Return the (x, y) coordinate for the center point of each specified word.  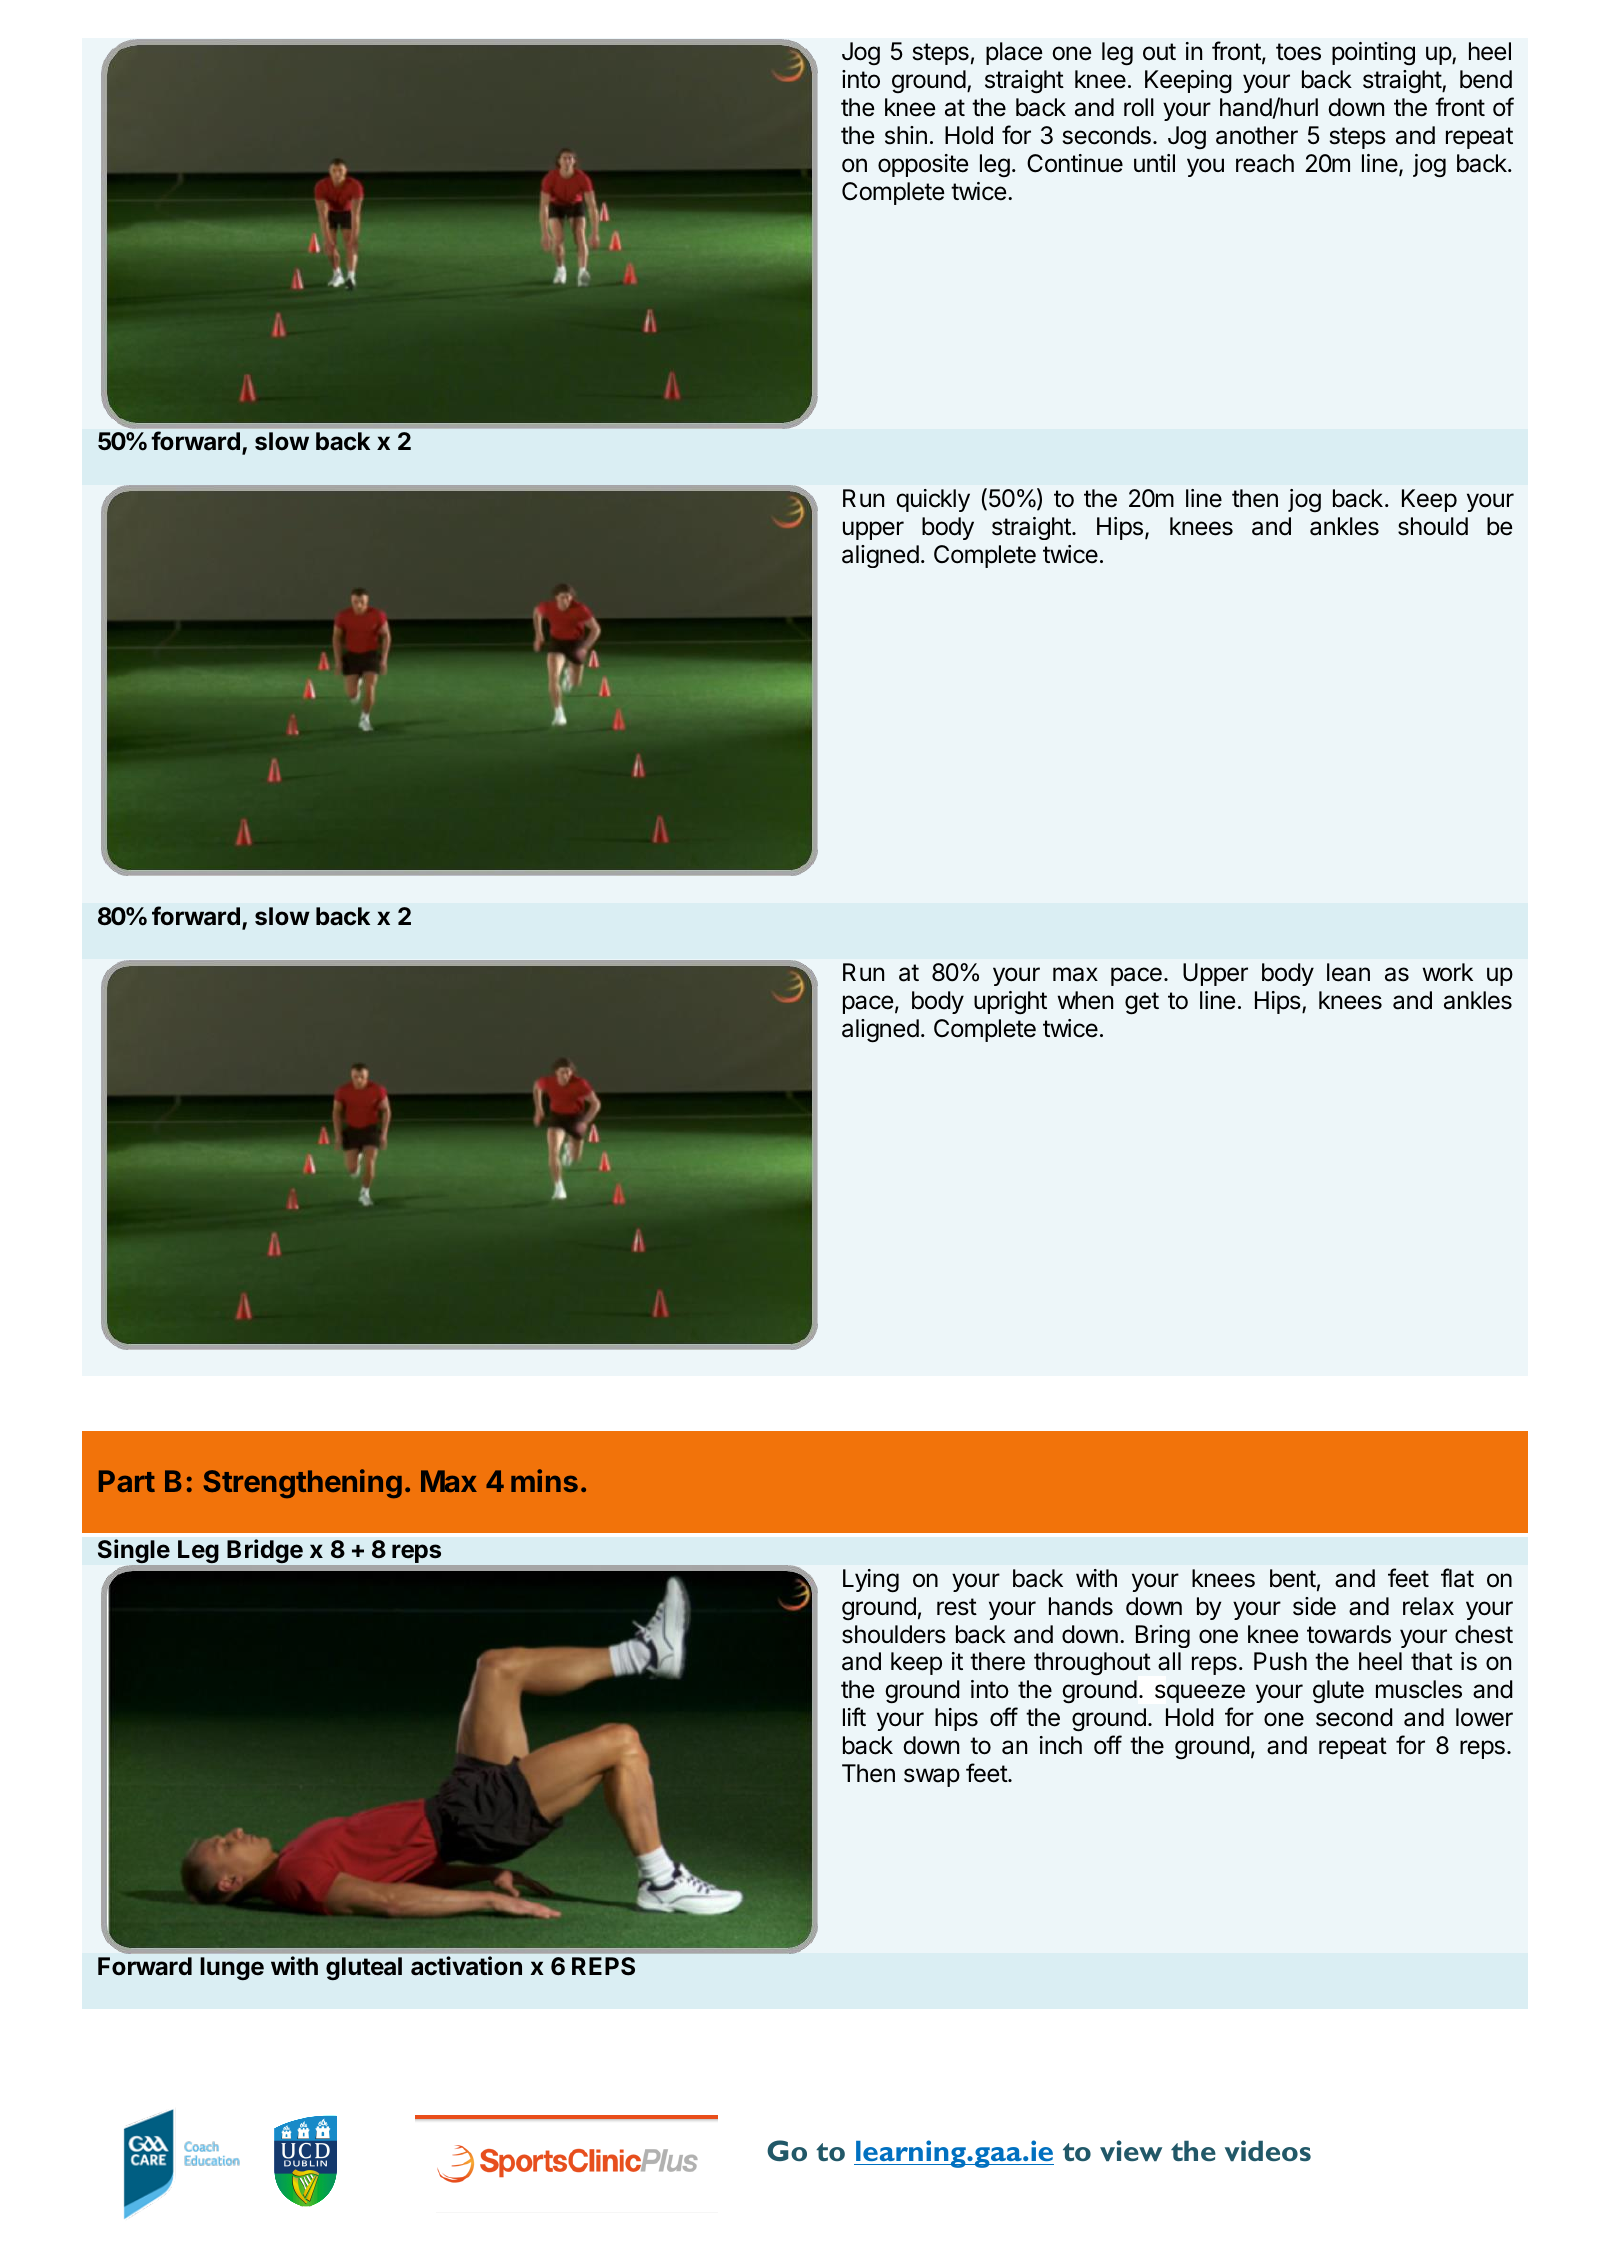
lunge (232, 1968)
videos (1268, 2150)
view (1131, 2150)
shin (906, 135)
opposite (923, 165)
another (1257, 135)
